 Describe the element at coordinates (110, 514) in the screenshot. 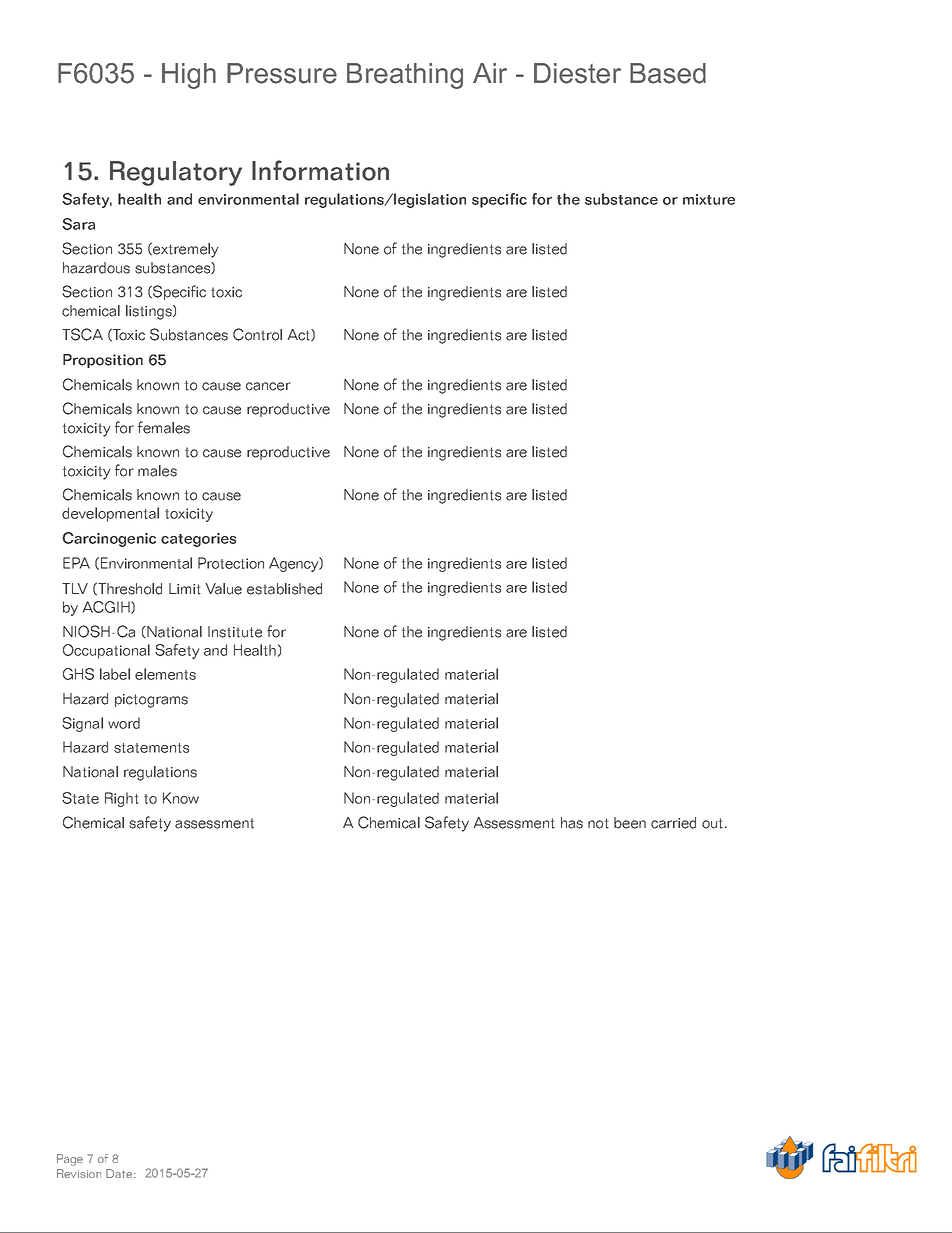

I see `developmental` at that location.
